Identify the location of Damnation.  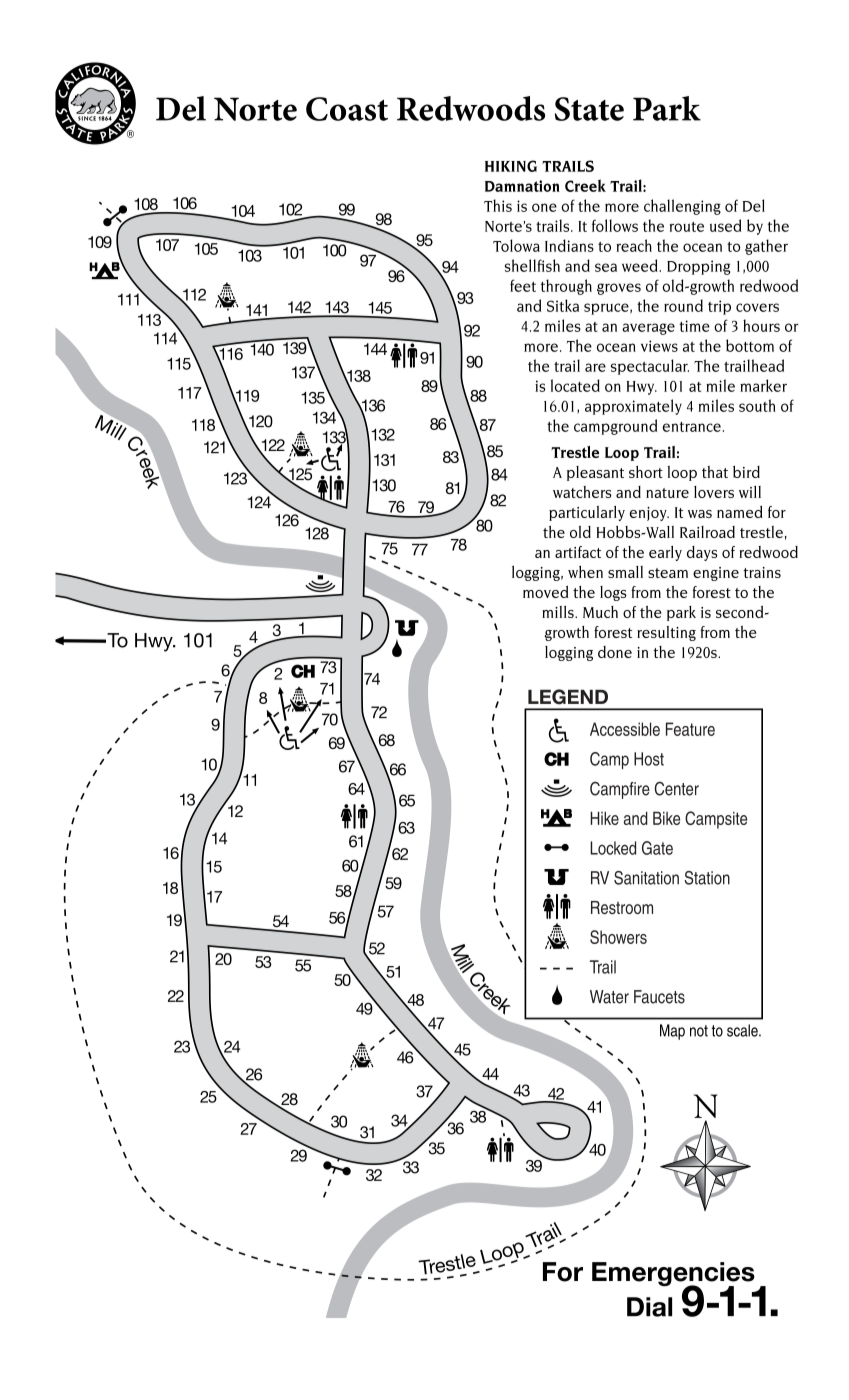
(522, 186).
